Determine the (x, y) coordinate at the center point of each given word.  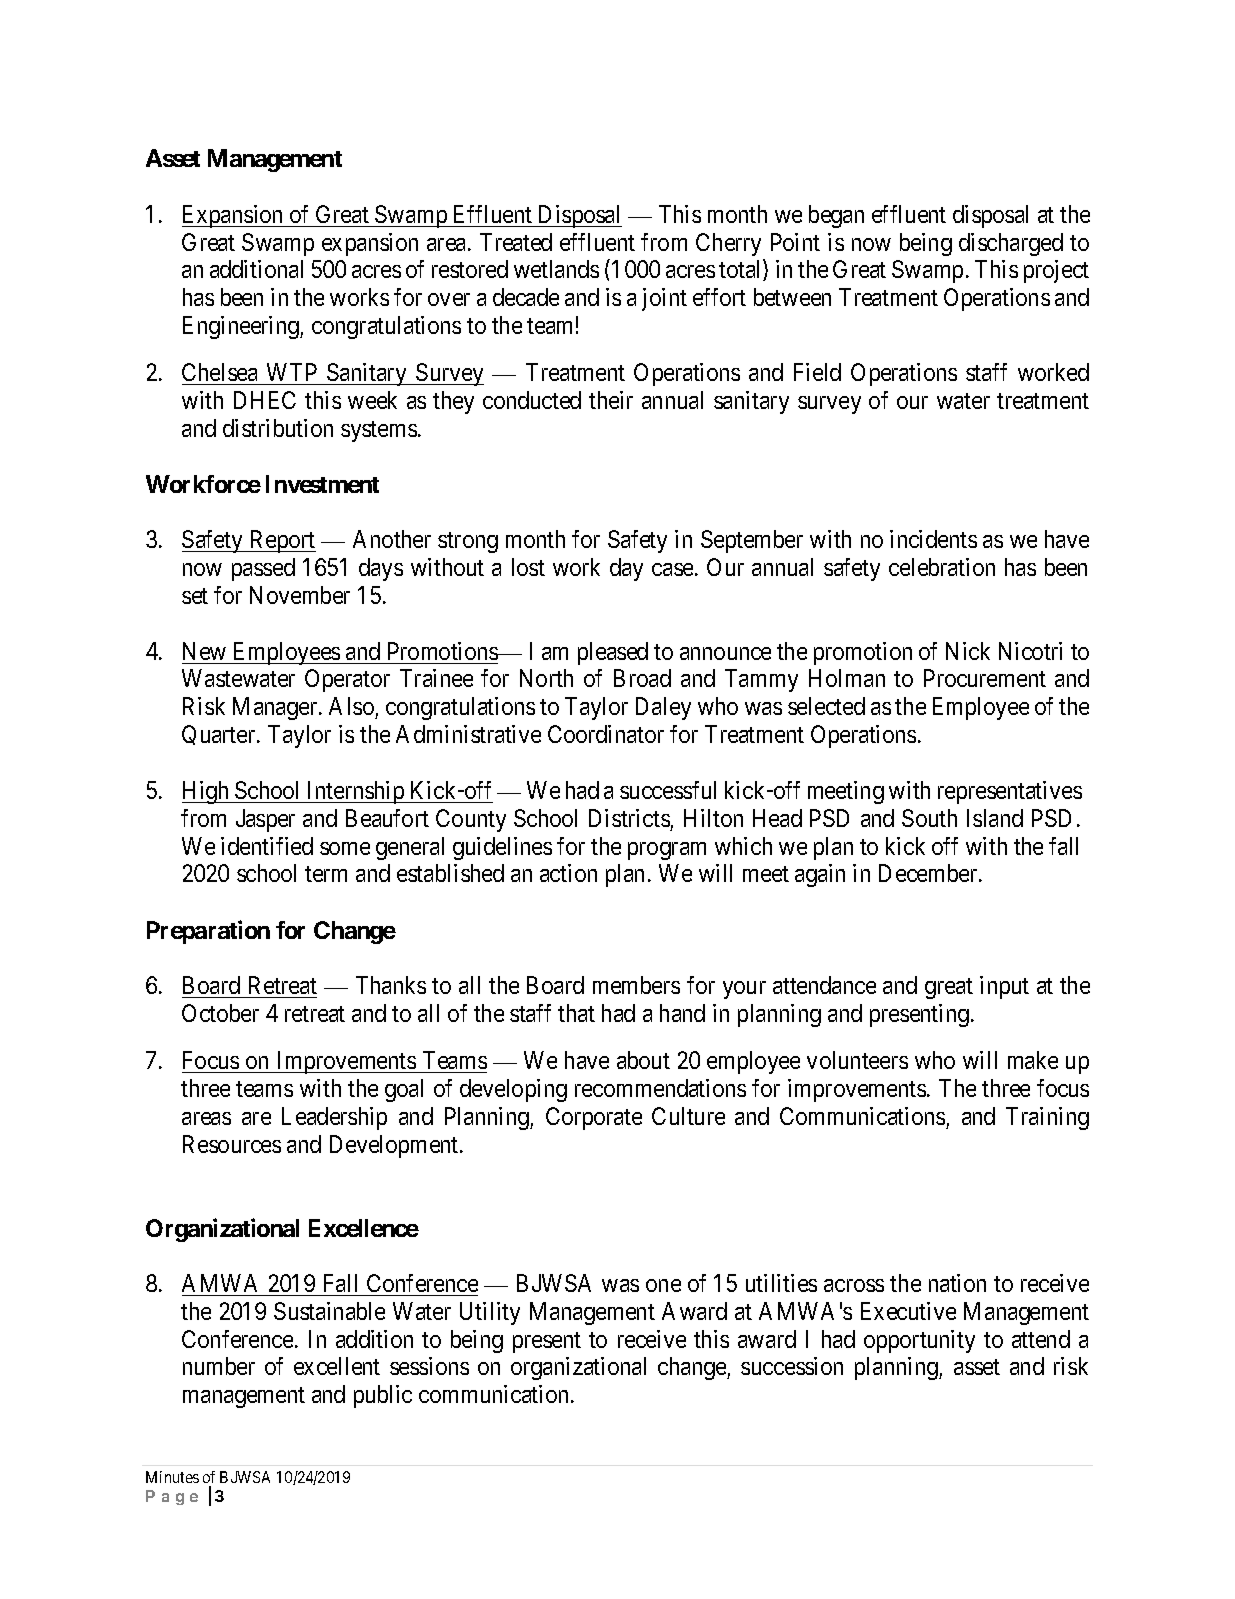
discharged (1011, 244)
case (672, 569)
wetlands (556, 269)
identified (267, 846)
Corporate (594, 1118)
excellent (337, 1366)
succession (792, 1366)
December (929, 873)
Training (1047, 1118)
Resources (232, 1144)
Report (281, 541)
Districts (629, 818)
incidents (933, 539)
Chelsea (219, 372)
